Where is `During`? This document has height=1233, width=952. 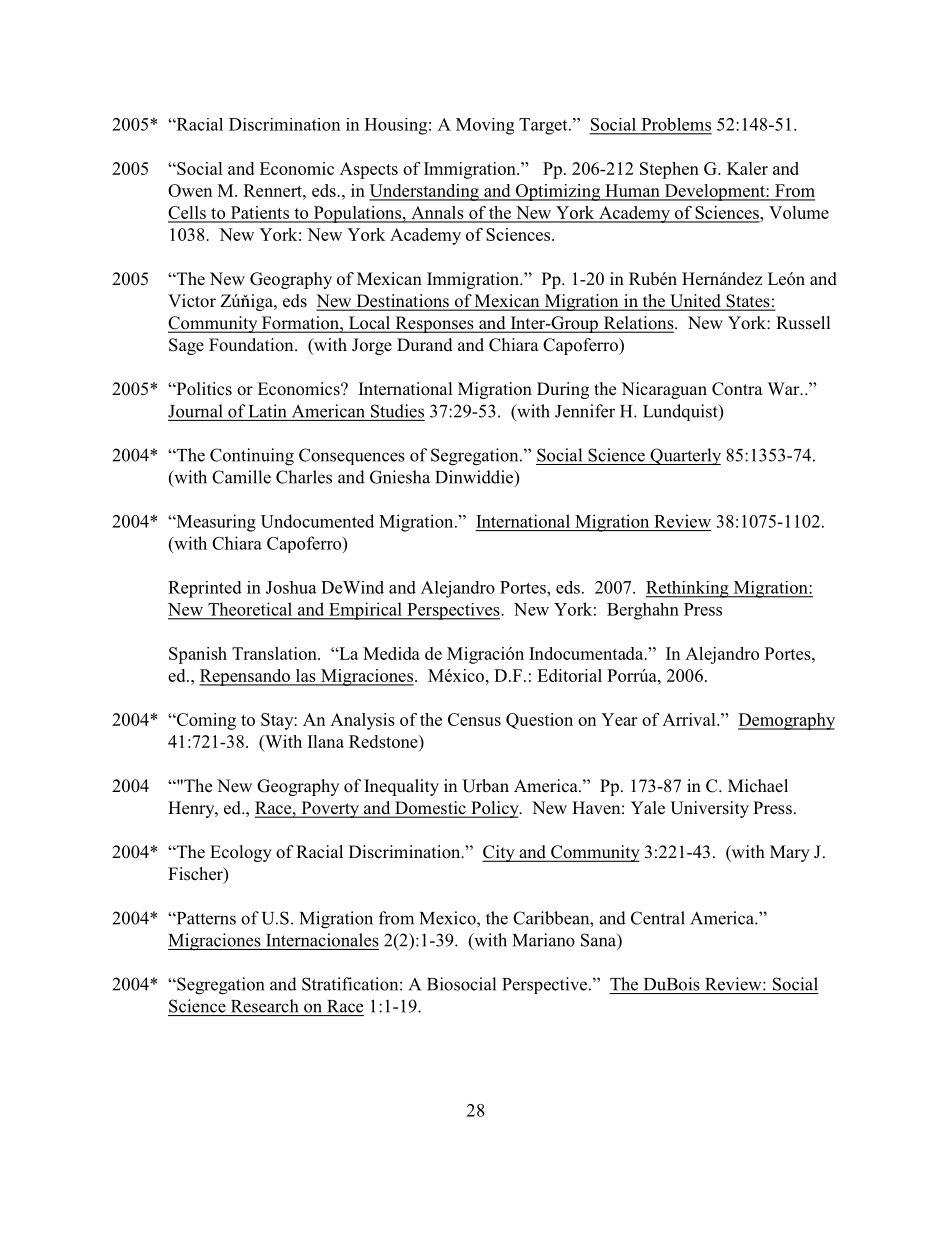 During is located at coordinates (563, 390).
